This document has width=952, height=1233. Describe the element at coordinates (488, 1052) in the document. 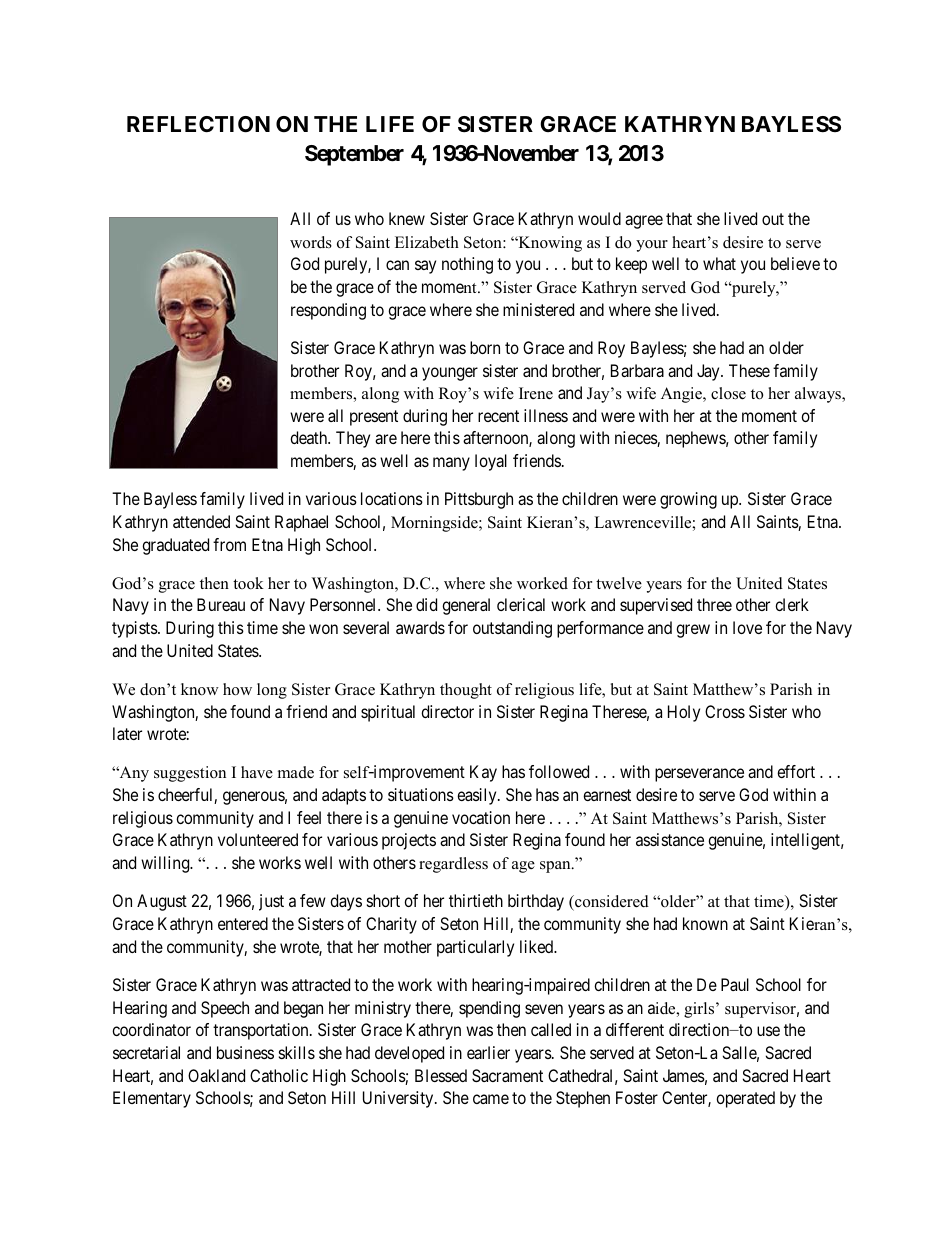

I see `earlier` at that location.
